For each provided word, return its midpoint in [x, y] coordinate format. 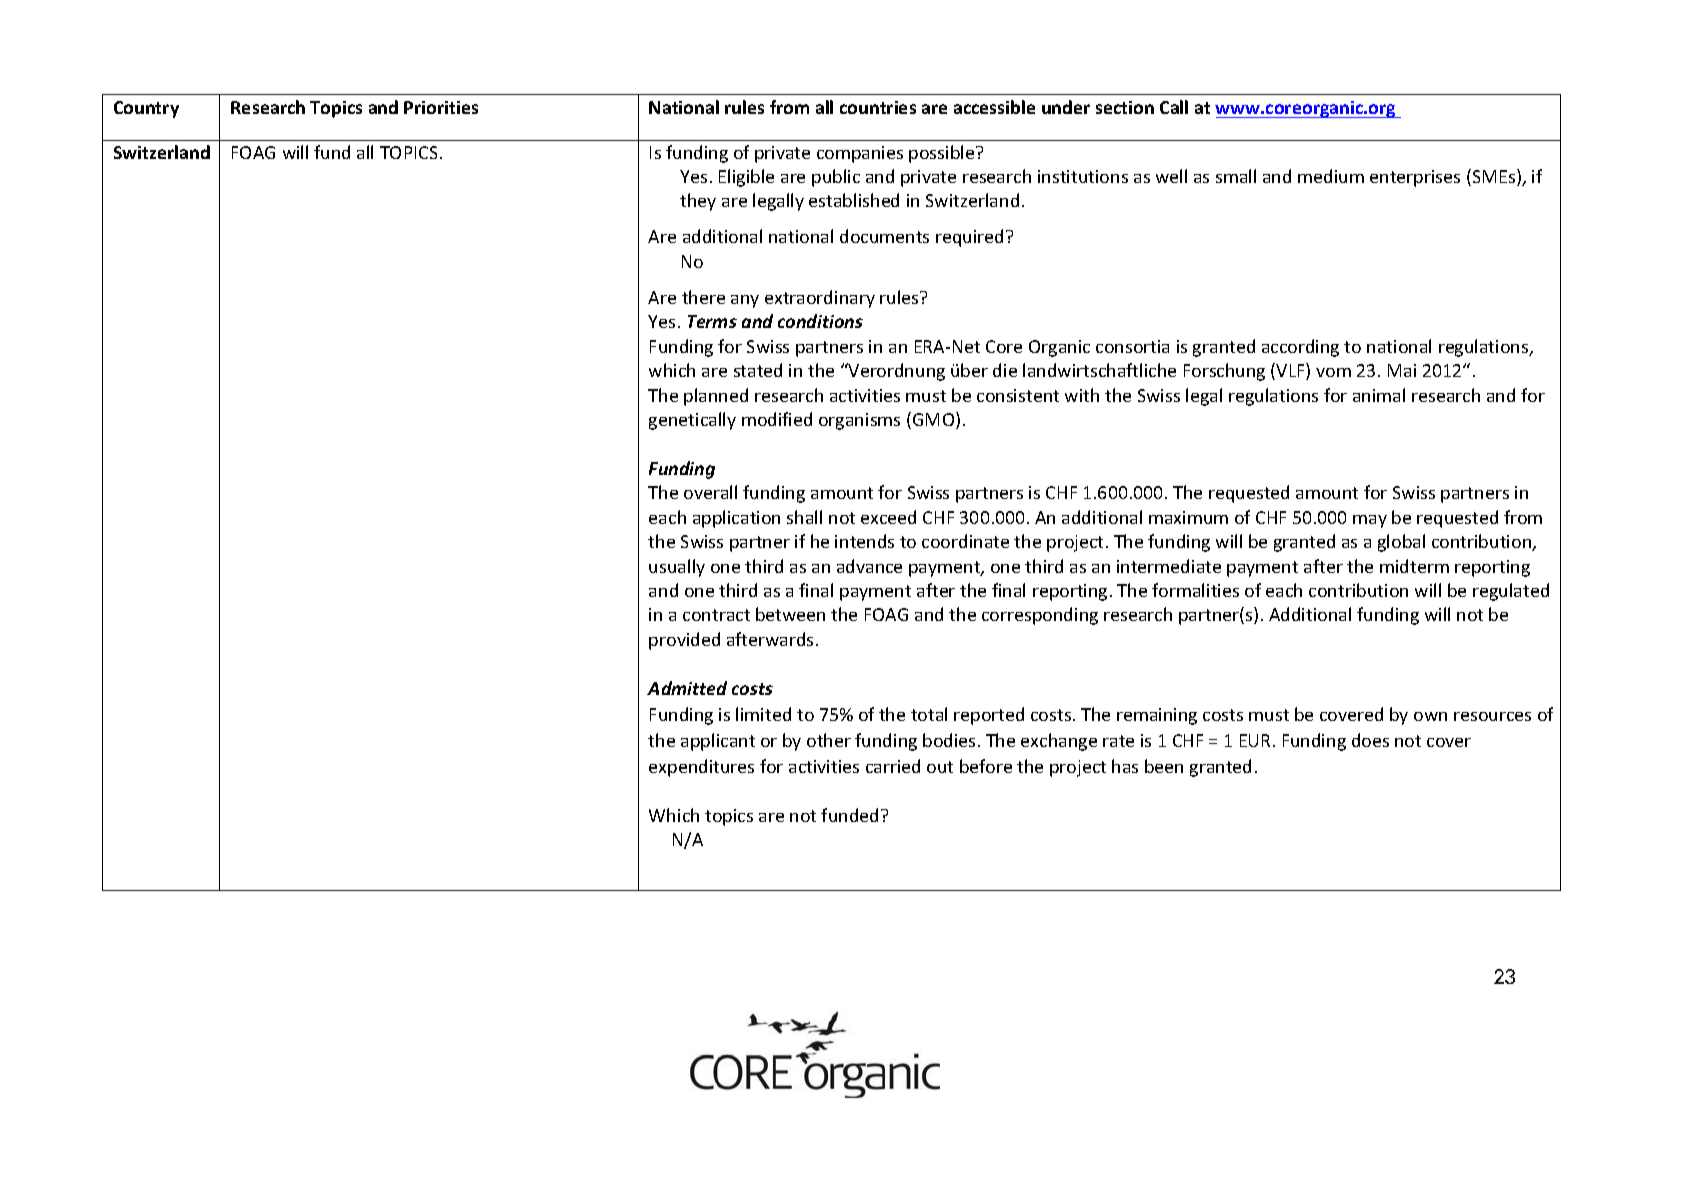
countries [878, 107]
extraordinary [820, 299]
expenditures [701, 768]
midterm [1414, 566]
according [1300, 348]
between [790, 614]
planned [716, 397]
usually [677, 568]
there [703, 297]
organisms [859, 421]
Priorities [441, 107]
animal [1379, 395]
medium [1331, 176]
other [829, 740]
